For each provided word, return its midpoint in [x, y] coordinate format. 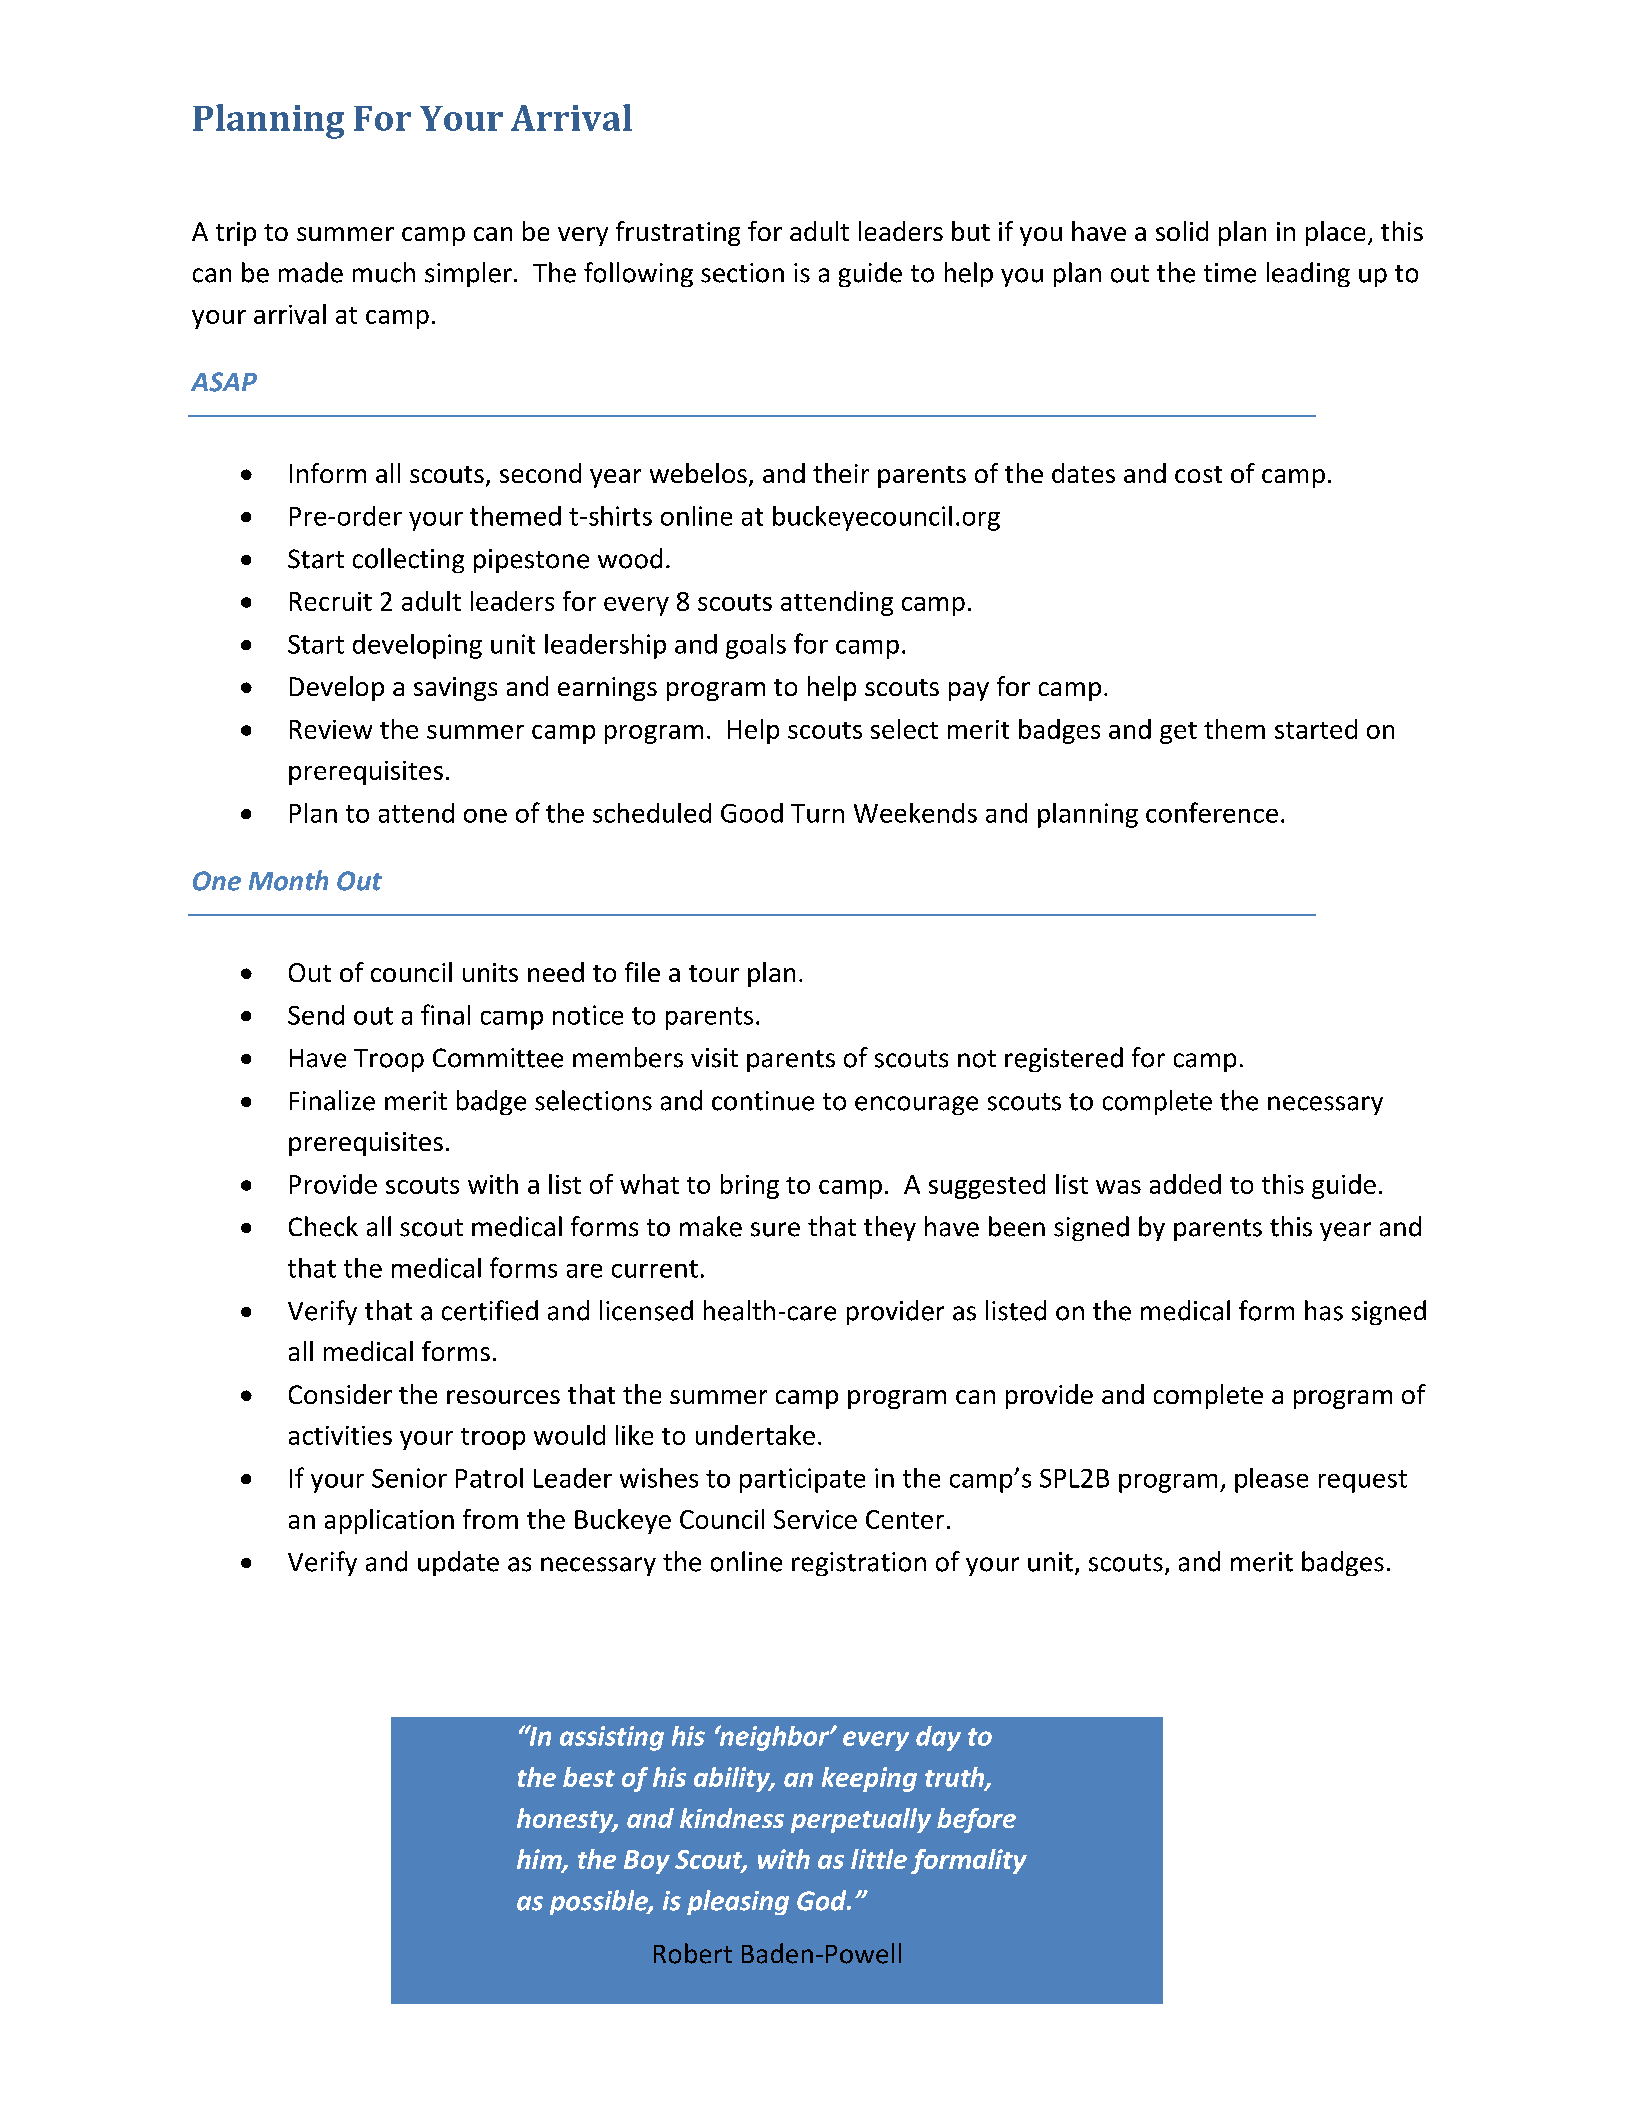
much [384, 272]
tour [714, 973]
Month [288, 880]
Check [323, 1226]
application [389, 1521]
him [540, 1860]
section [742, 273]
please [1271, 1480]
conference [1212, 812]
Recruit [331, 601]
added [1185, 1184]
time [1230, 273]
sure [775, 1229]
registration [859, 1564]
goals [756, 646]
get [1178, 733]
